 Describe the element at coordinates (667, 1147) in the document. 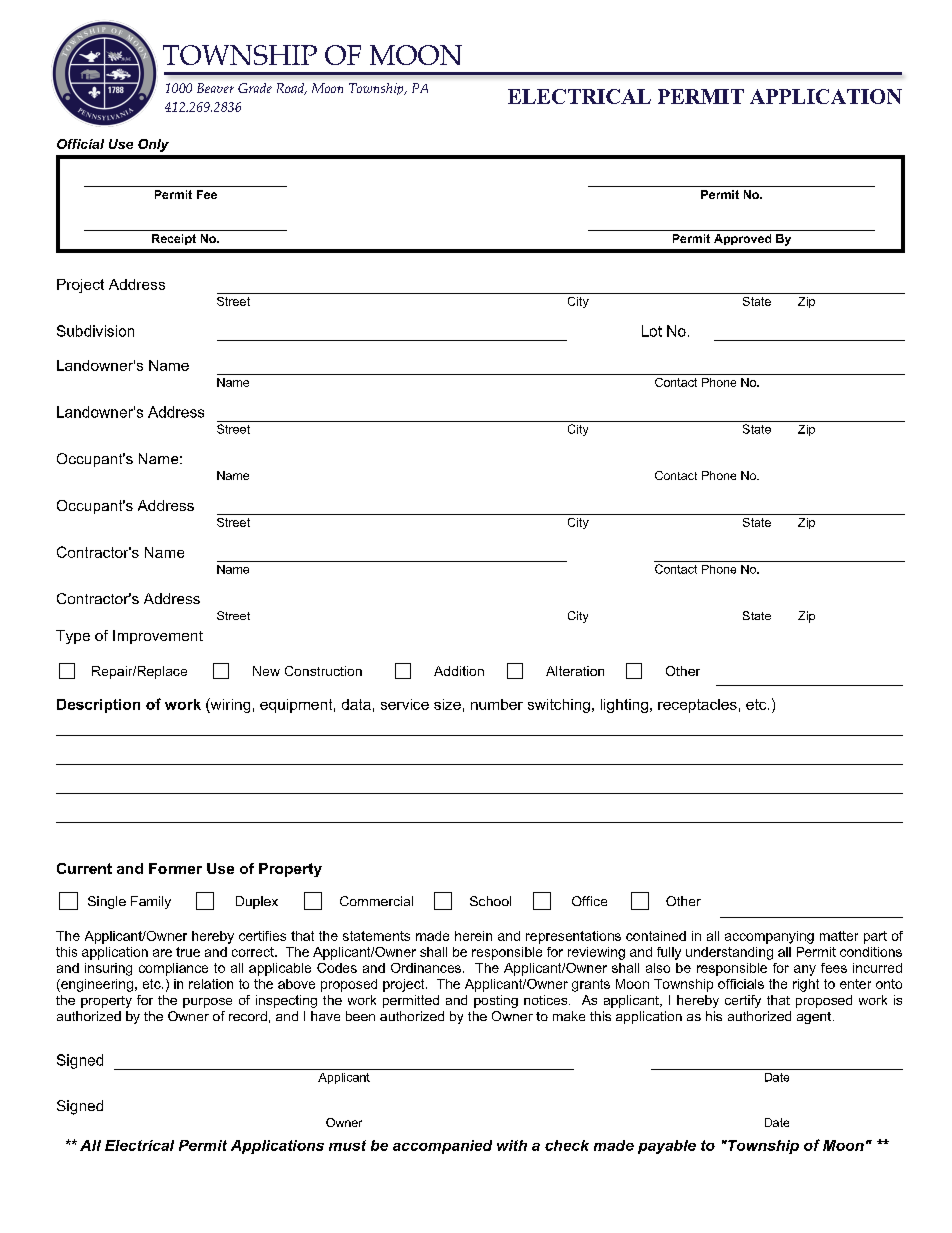

I see `payable` at that location.
